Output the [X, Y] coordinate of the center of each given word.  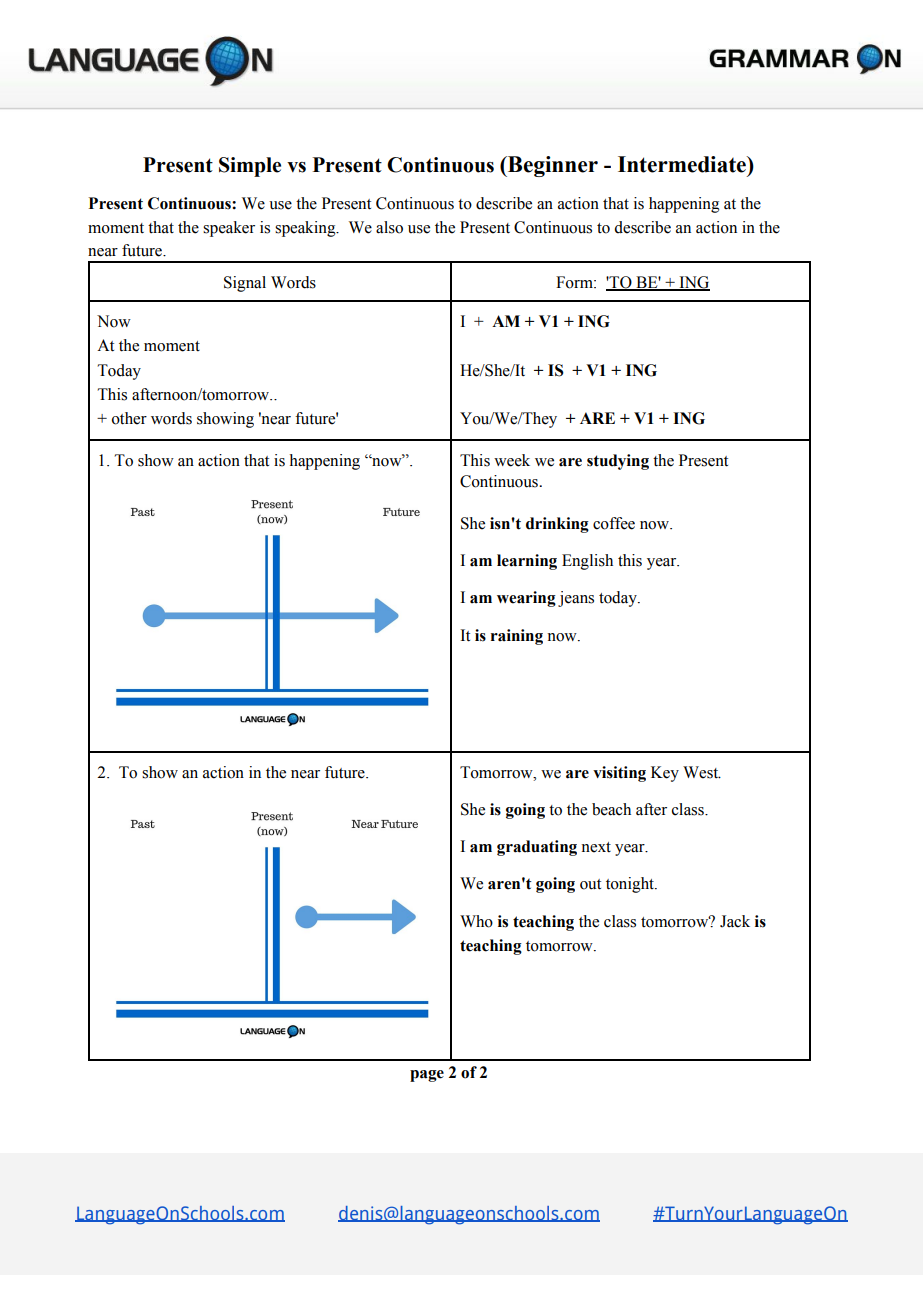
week [512, 460]
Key [665, 774]
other [129, 418]
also [389, 227]
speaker [229, 229]
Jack [735, 921]
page [427, 1076]
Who [476, 921]
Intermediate [683, 164]
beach [611, 809]
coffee [614, 523]
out [590, 884]
